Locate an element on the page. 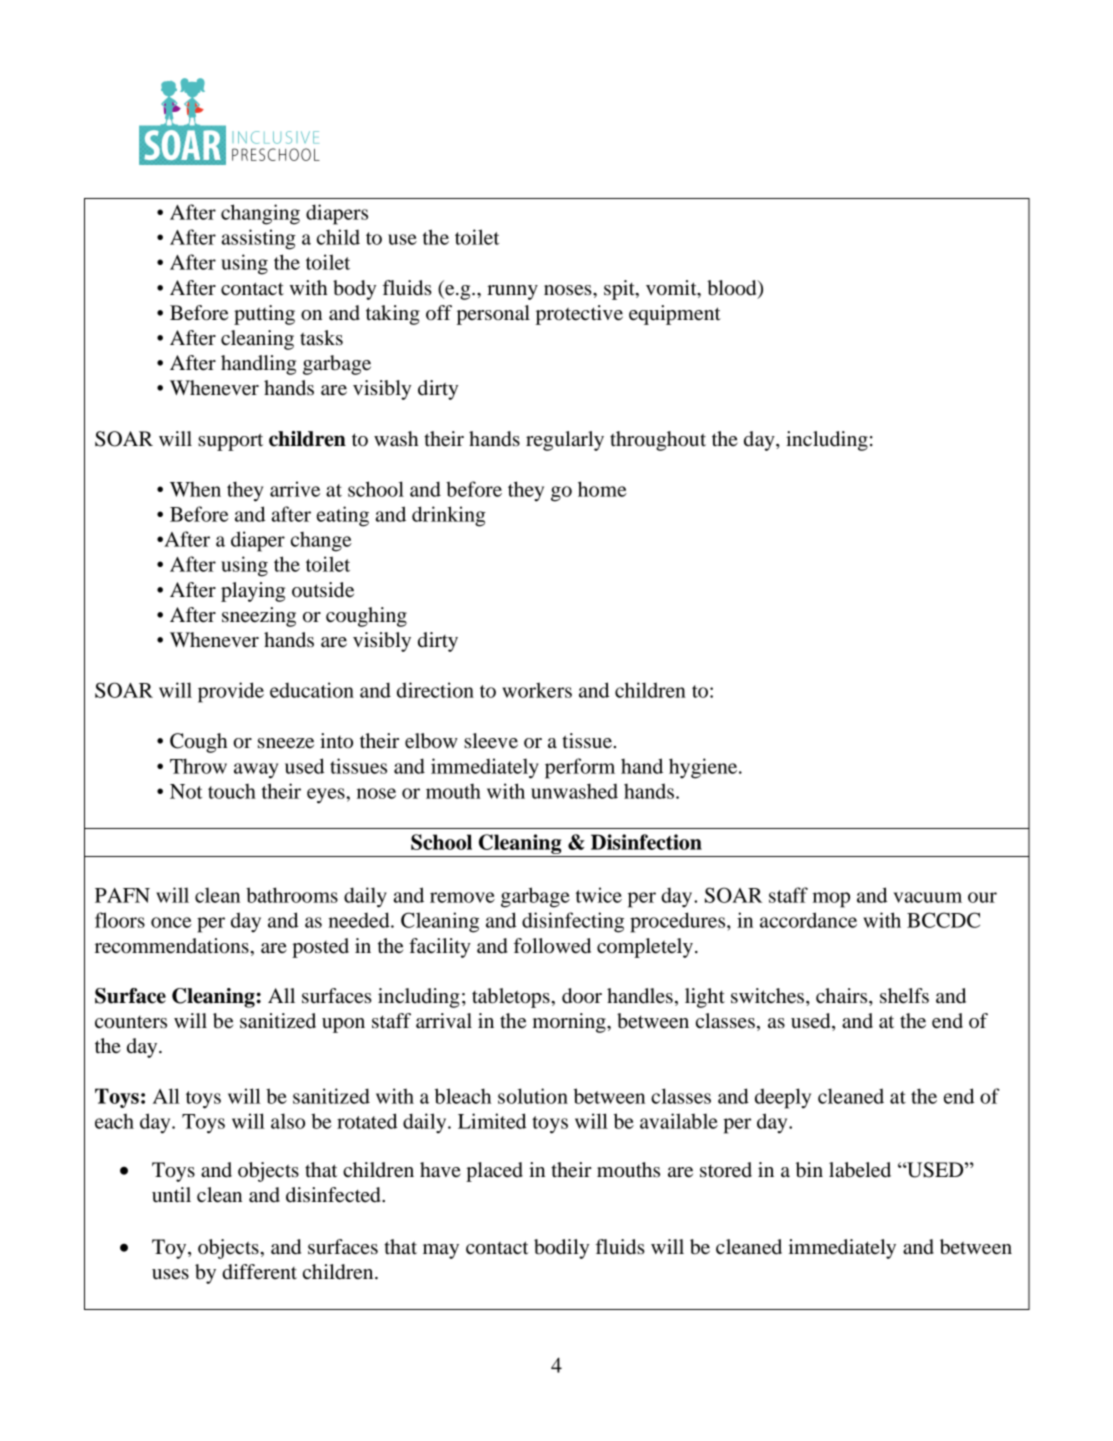 The width and height of the image is (1113, 1441). shelfs is located at coordinates (904, 996).
